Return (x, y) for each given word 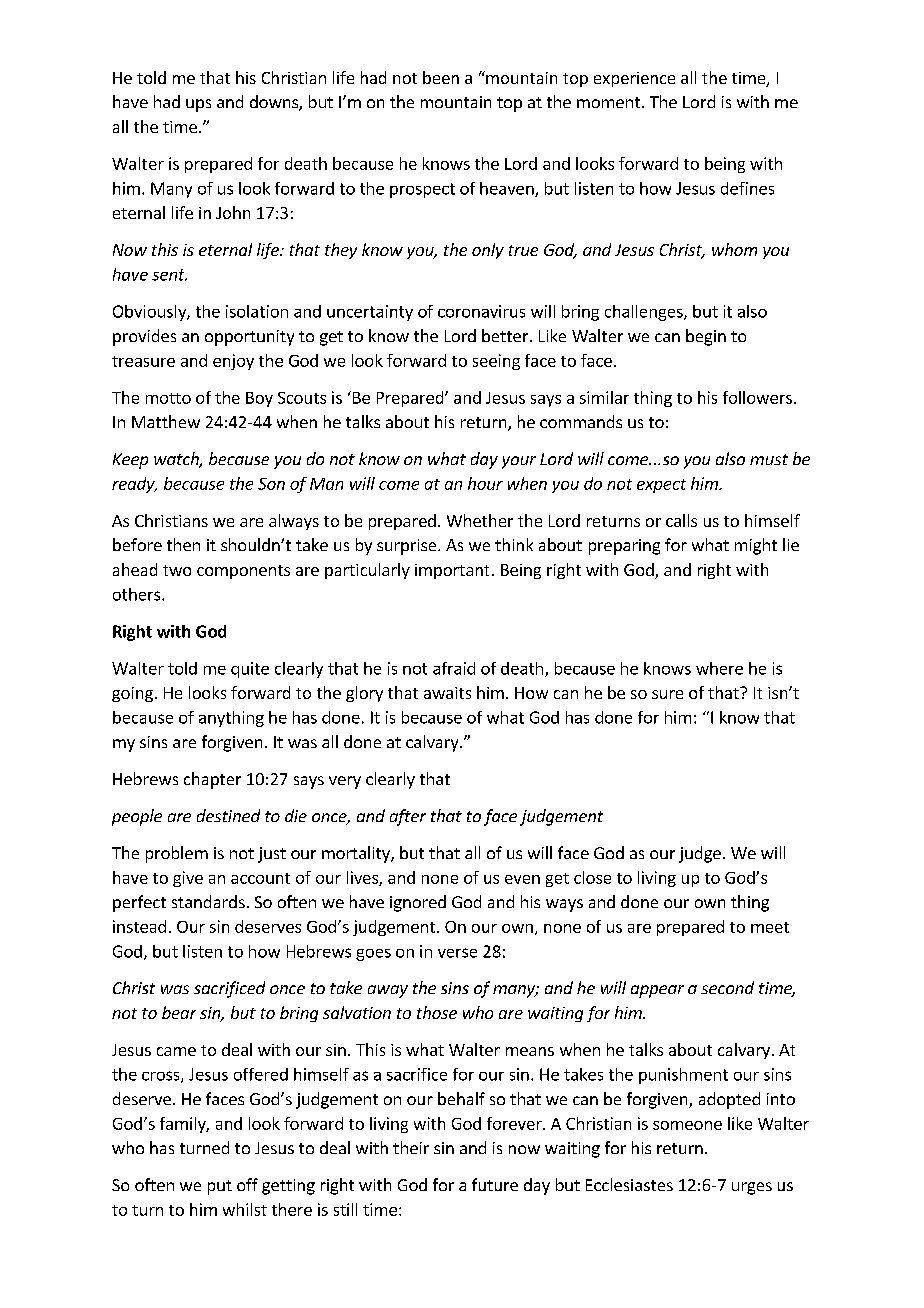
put (220, 1187)
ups (198, 105)
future (495, 1184)
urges (752, 1188)
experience (634, 79)
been (441, 77)
